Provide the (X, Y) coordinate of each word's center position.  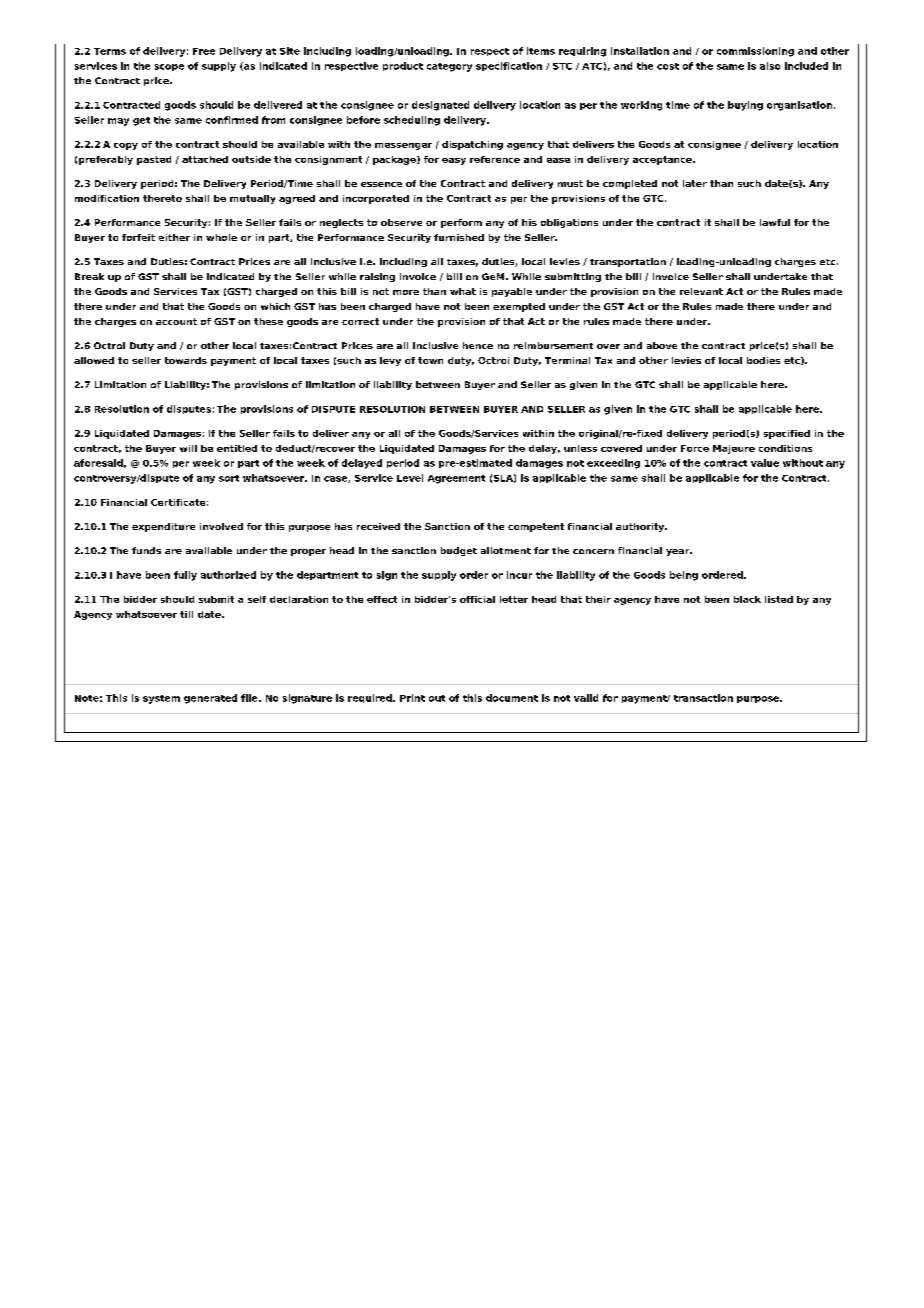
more (406, 292)
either (174, 237)
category (449, 67)
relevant (701, 291)
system (161, 699)
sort (229, 478)
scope (169, 67)
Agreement (456, 479)
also (770, 66)
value (765, 463)
